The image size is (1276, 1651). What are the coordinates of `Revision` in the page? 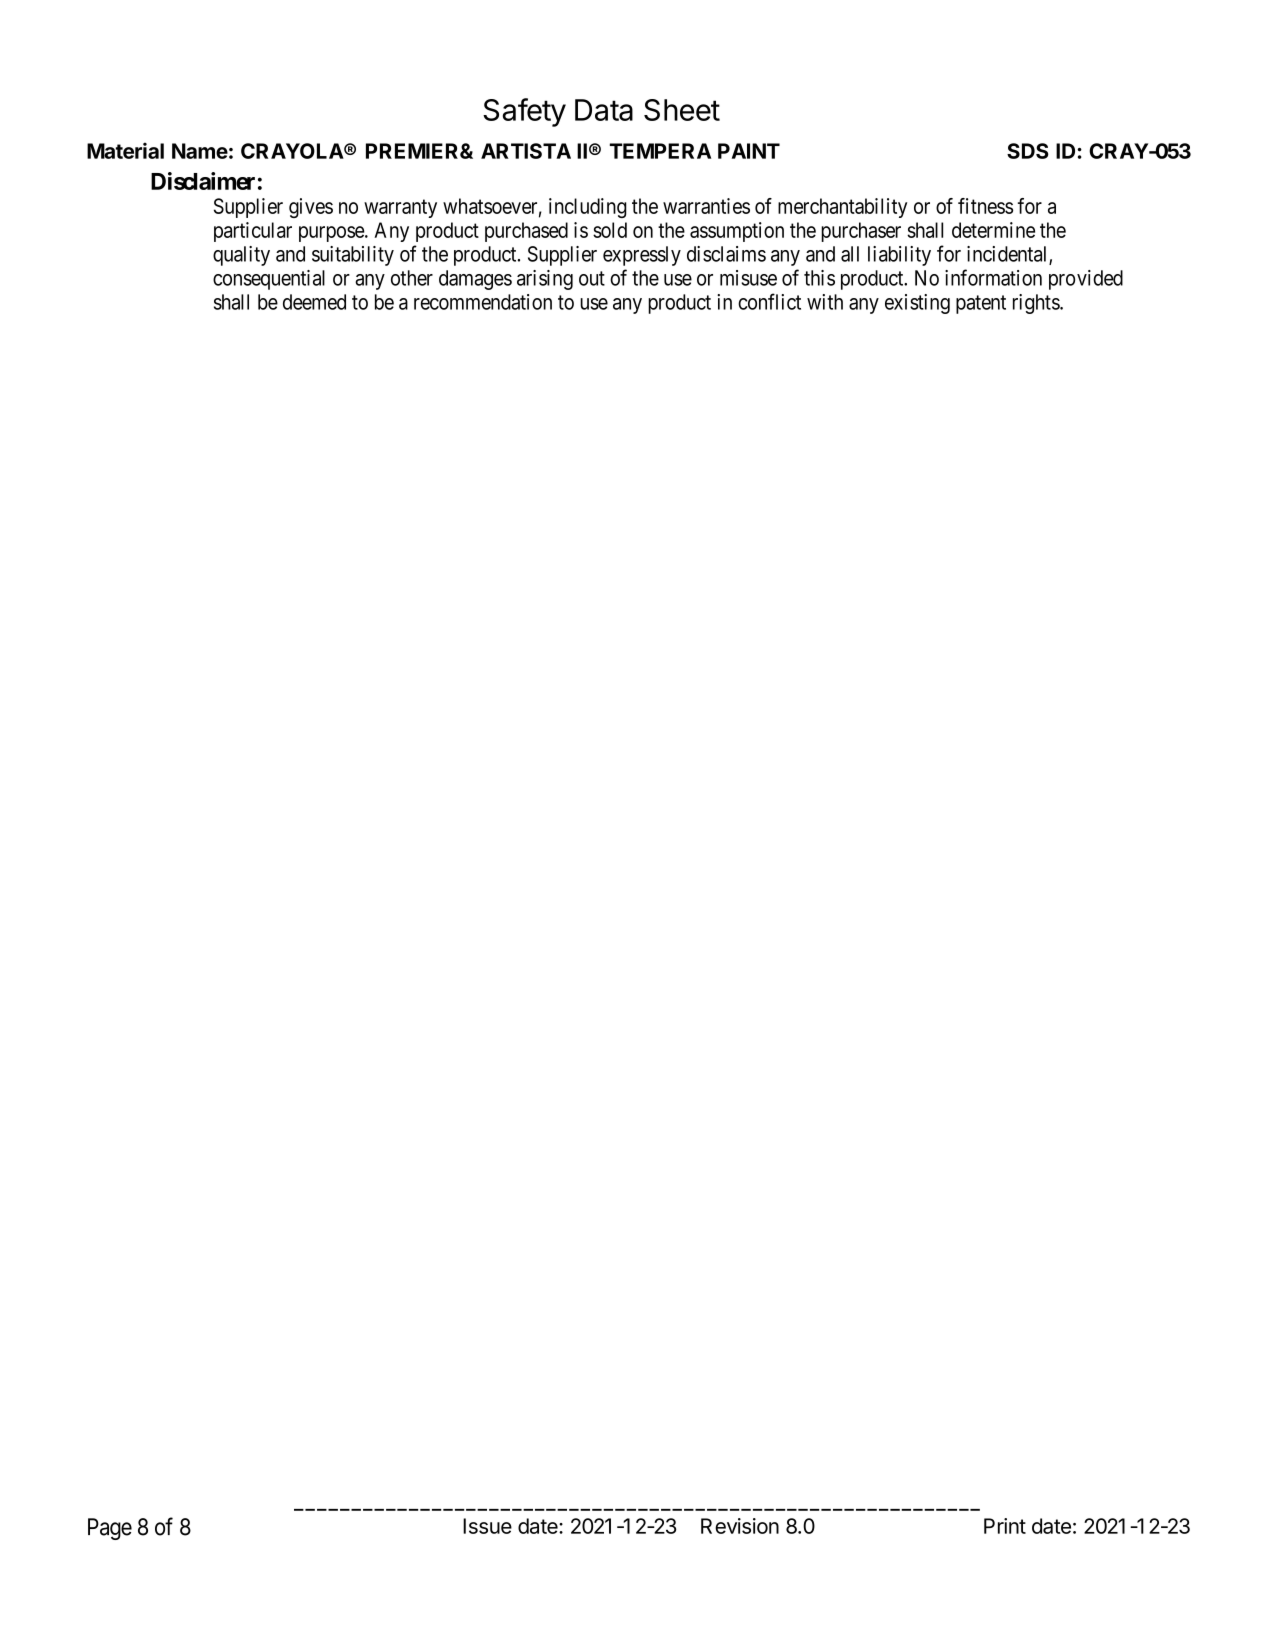 It's located at (740, 1526).
